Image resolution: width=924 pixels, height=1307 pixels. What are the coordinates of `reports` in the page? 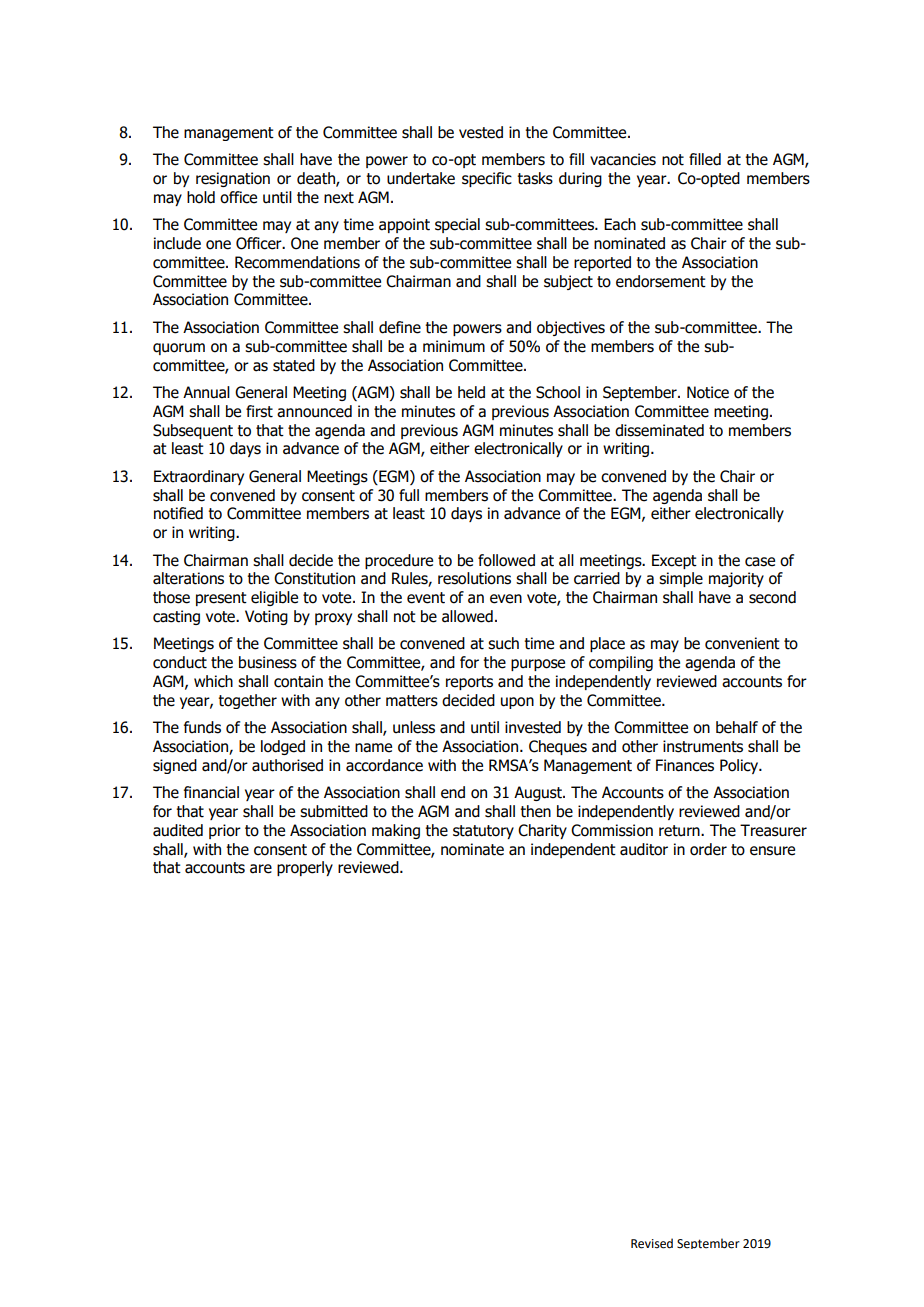 It's located at (469, 683).
